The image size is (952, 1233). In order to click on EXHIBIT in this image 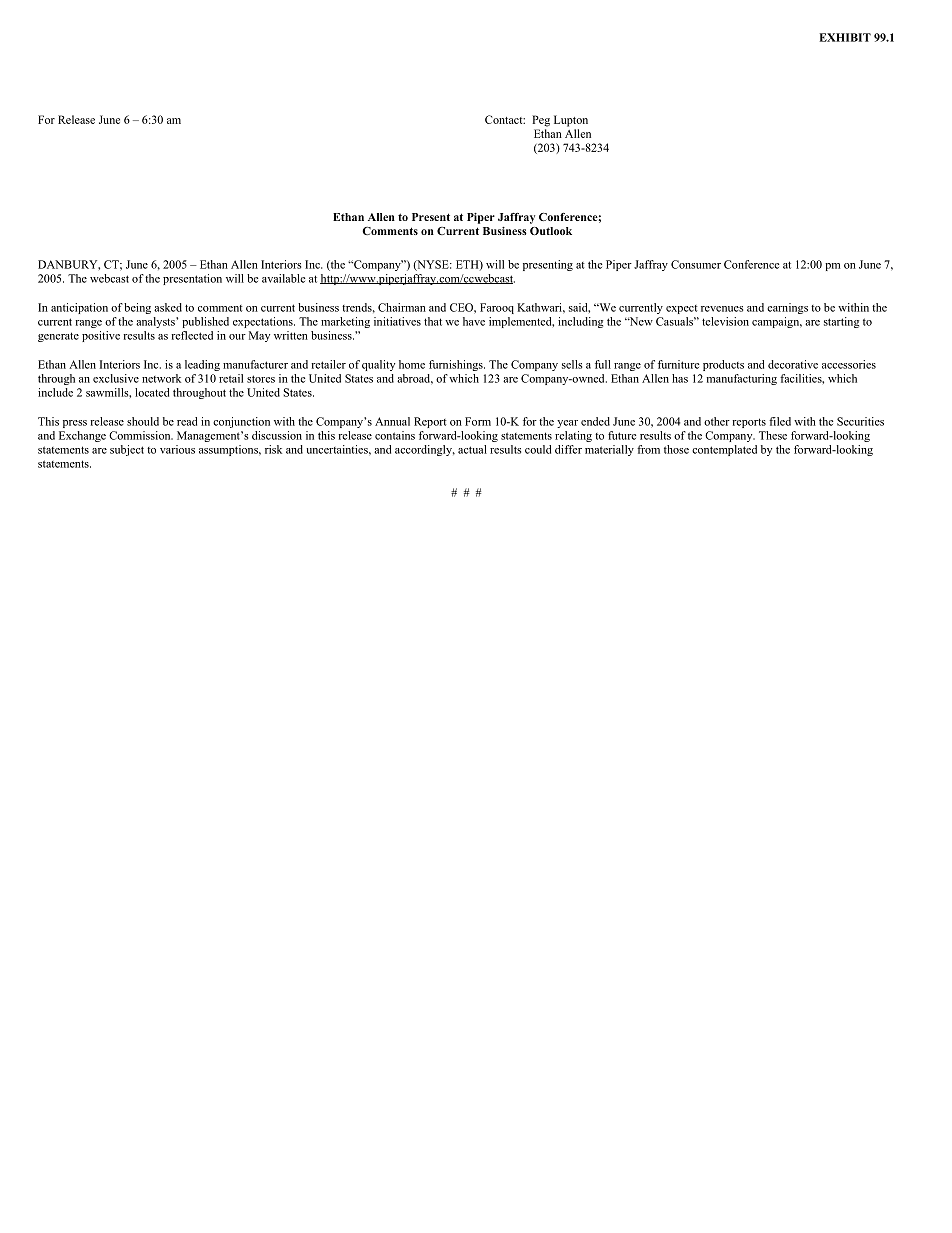, I will do `click(845, 37)`.
